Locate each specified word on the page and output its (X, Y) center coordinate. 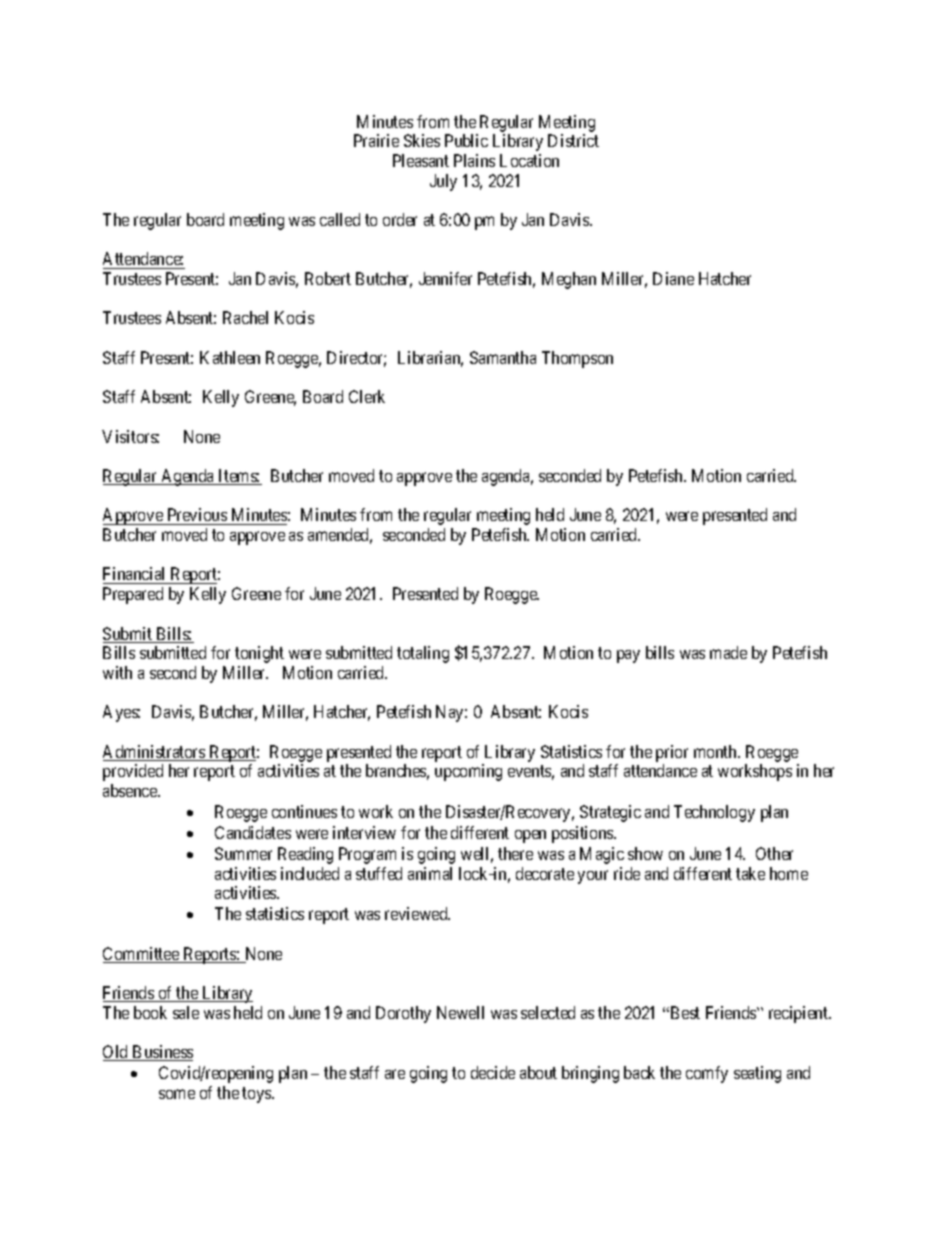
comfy (707, 1074)
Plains (474, 160)
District (573, 140)
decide (493, 1072)
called (340, 219)
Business (162, 1053)
